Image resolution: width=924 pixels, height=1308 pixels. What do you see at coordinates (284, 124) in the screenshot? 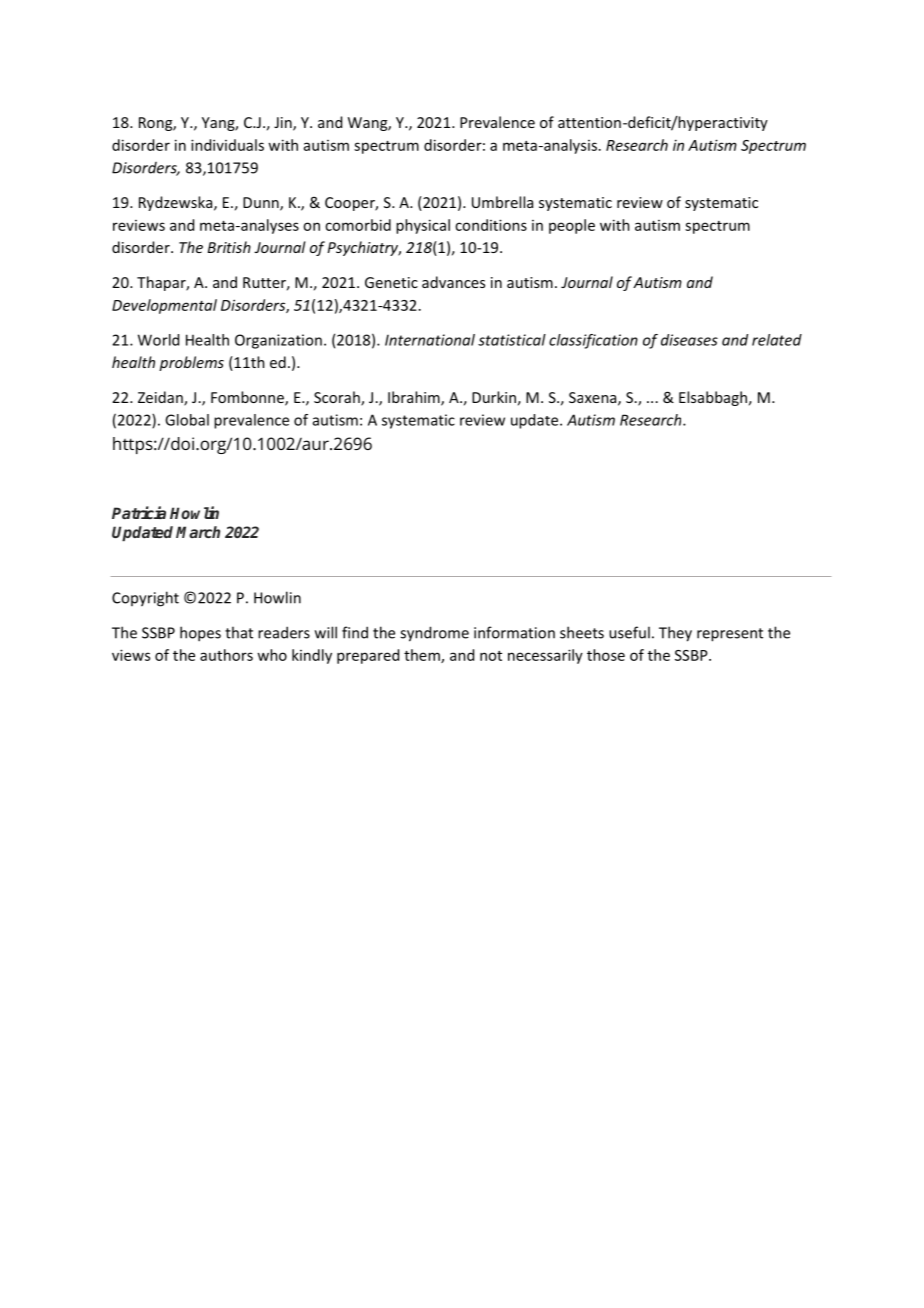
I see `Jin` at bounding box center [284, 124].
